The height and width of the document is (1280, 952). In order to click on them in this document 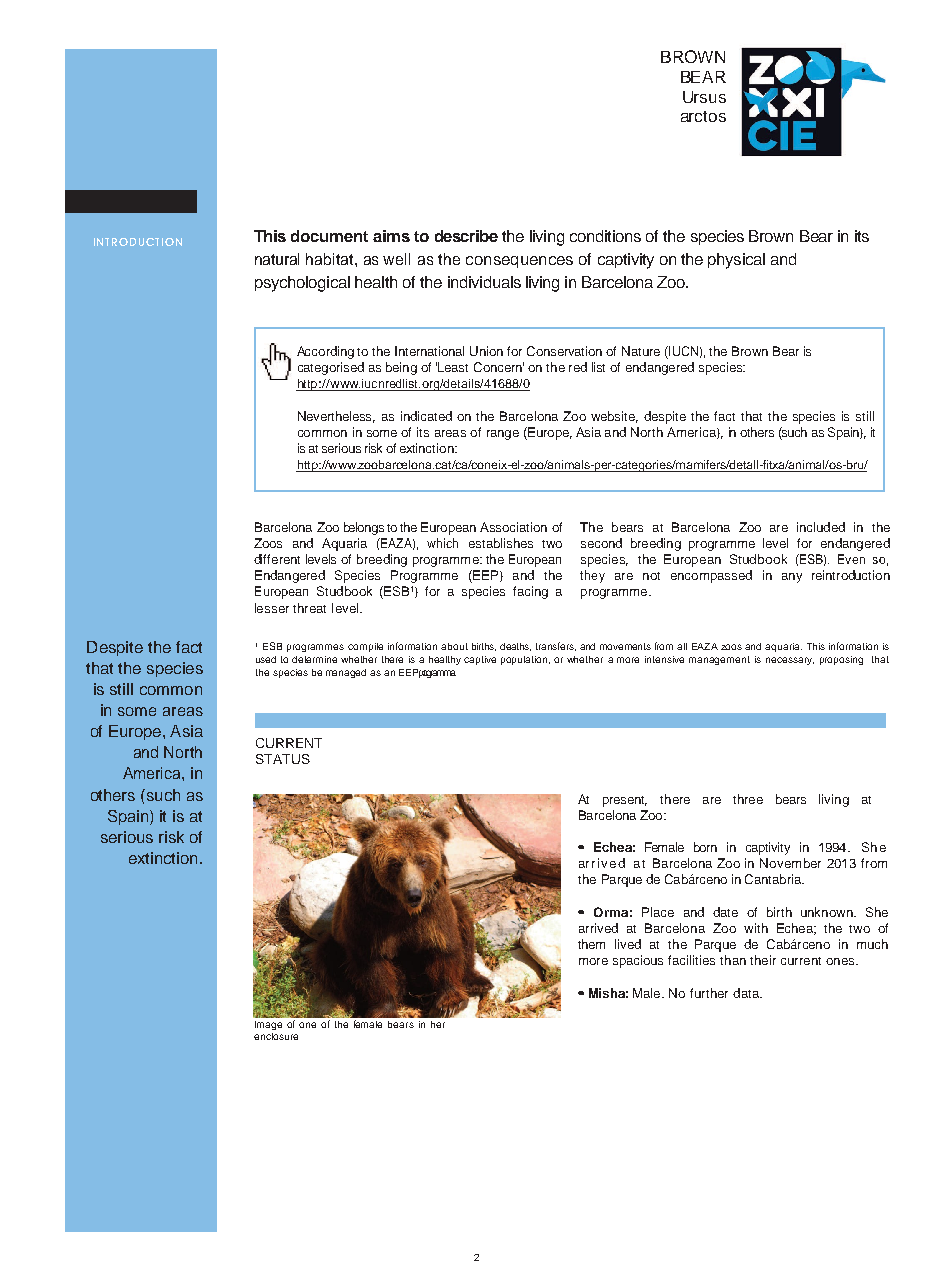, I will do `click(591, 944)`.
